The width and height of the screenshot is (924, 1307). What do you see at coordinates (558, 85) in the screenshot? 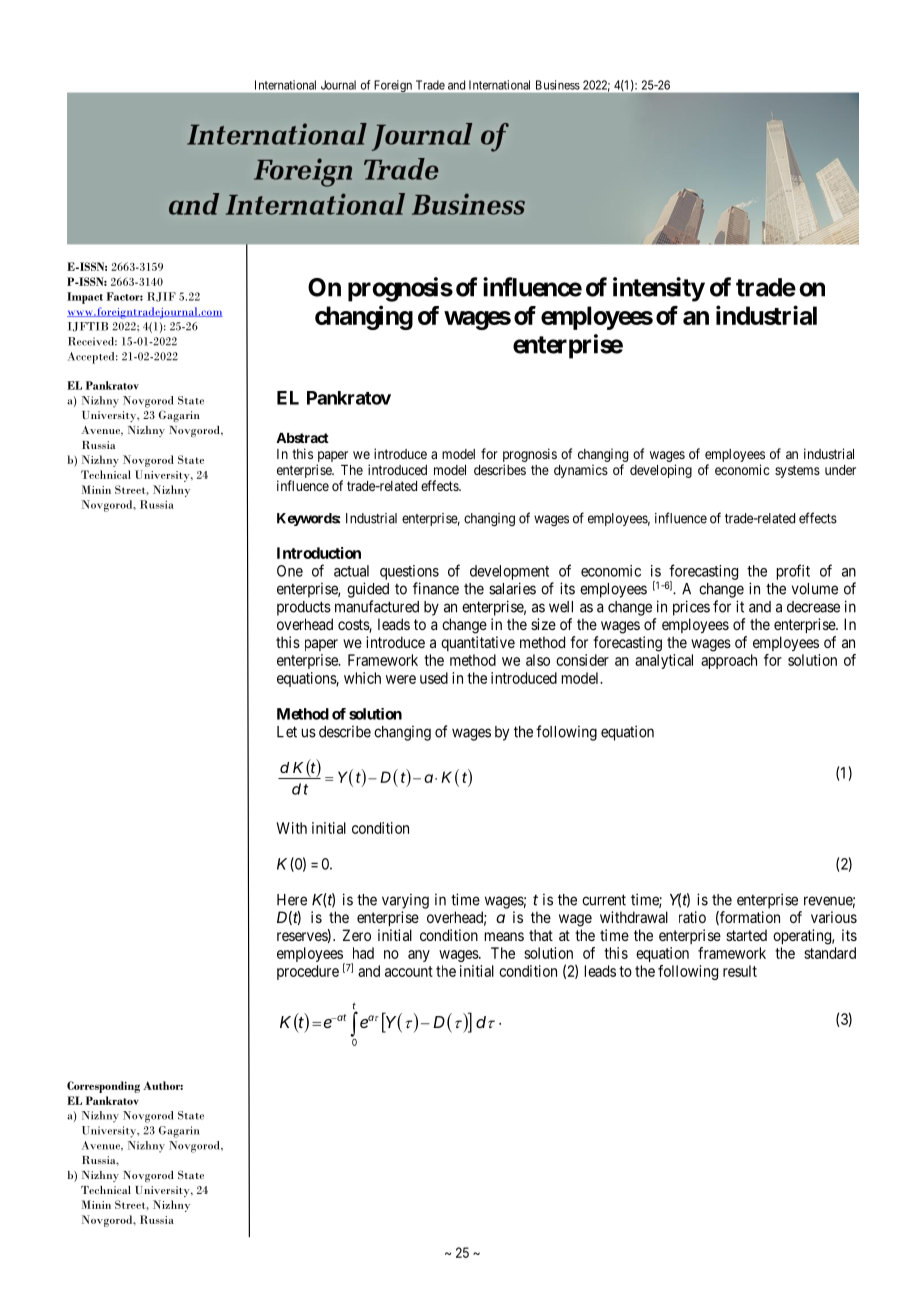
I see `Business` at bounding box center [558, 85].
